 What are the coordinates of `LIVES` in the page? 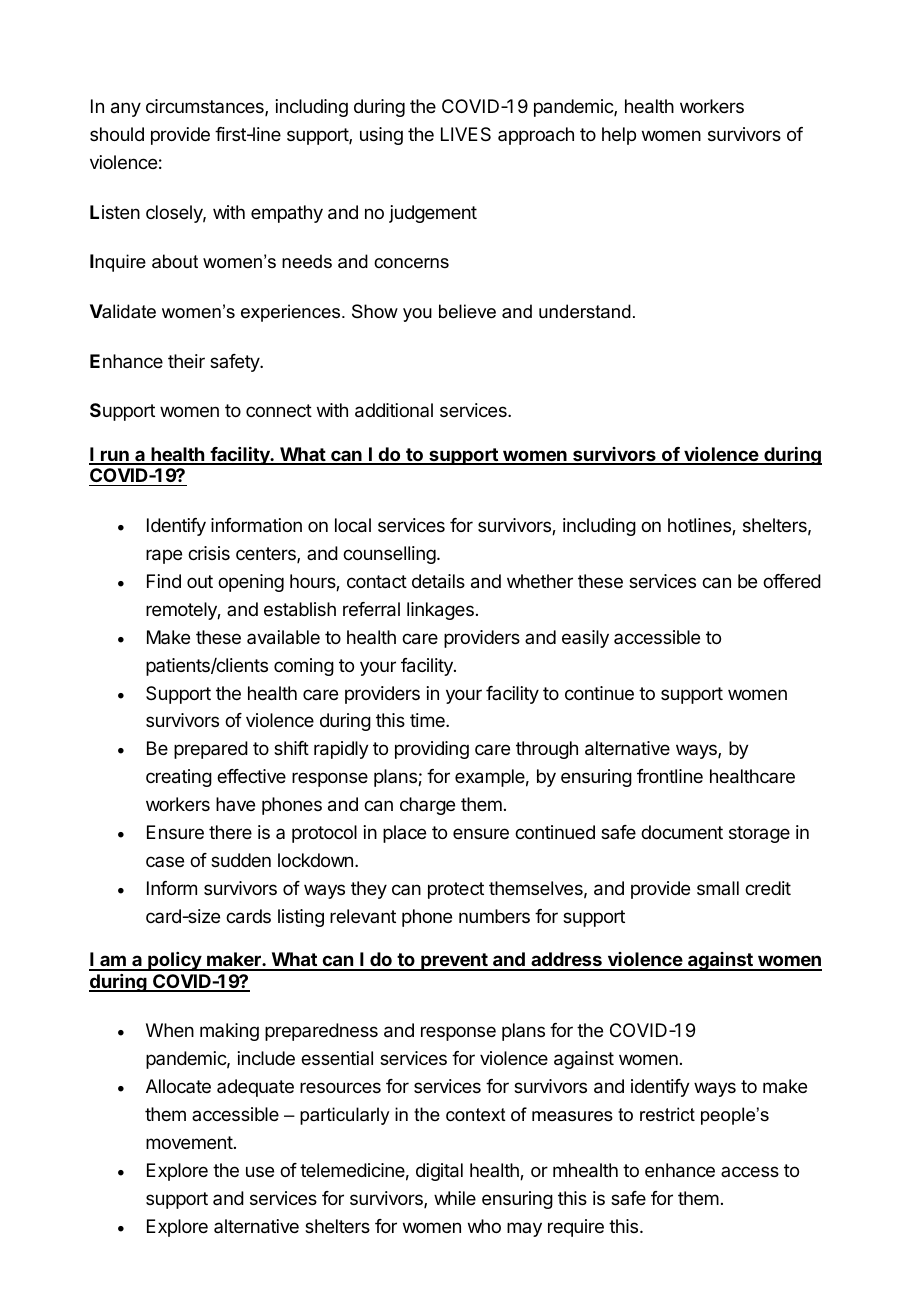 It's located at (466, 134).
